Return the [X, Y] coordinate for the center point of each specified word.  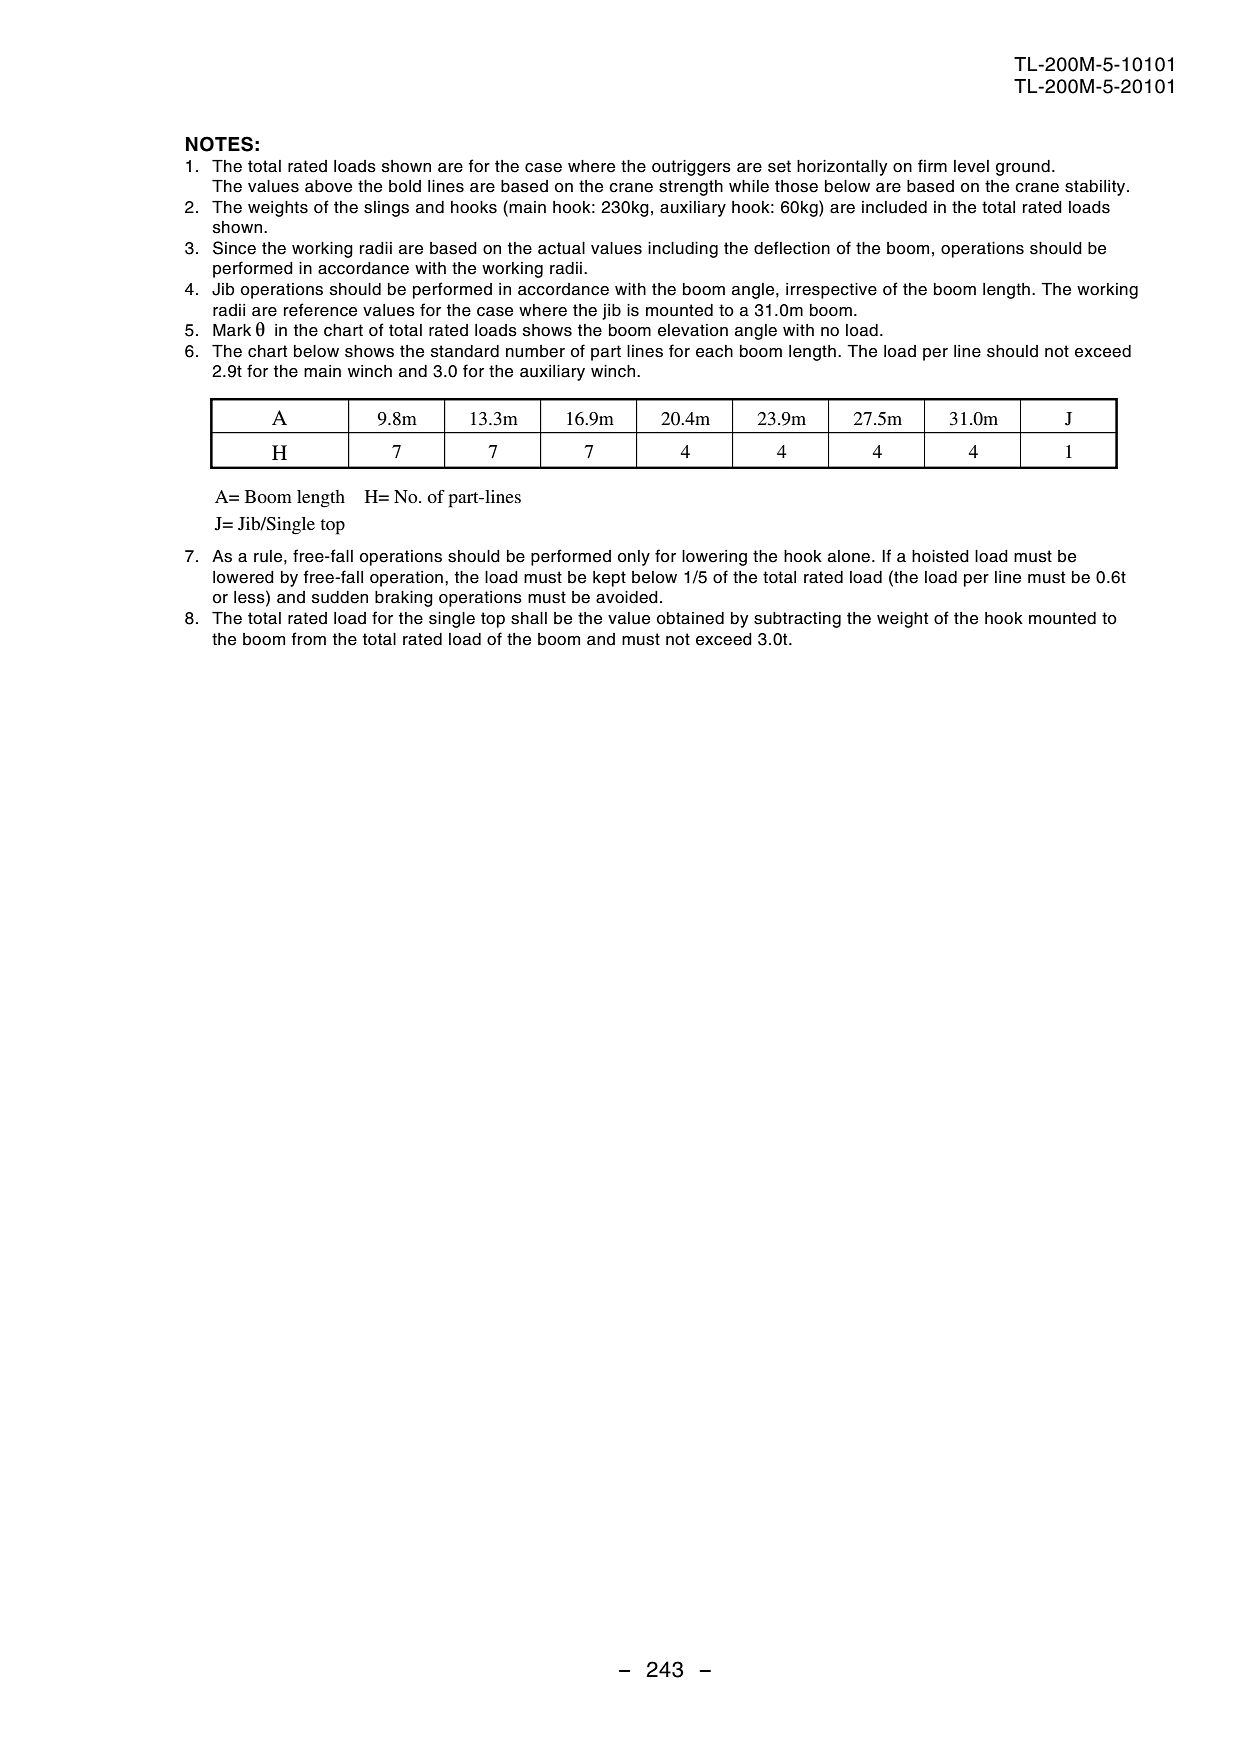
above [328, 186]
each [714, 351]
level [971, 166]
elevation [693, 330]
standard [465, 351]
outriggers [691, 168]
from [309, 639]
